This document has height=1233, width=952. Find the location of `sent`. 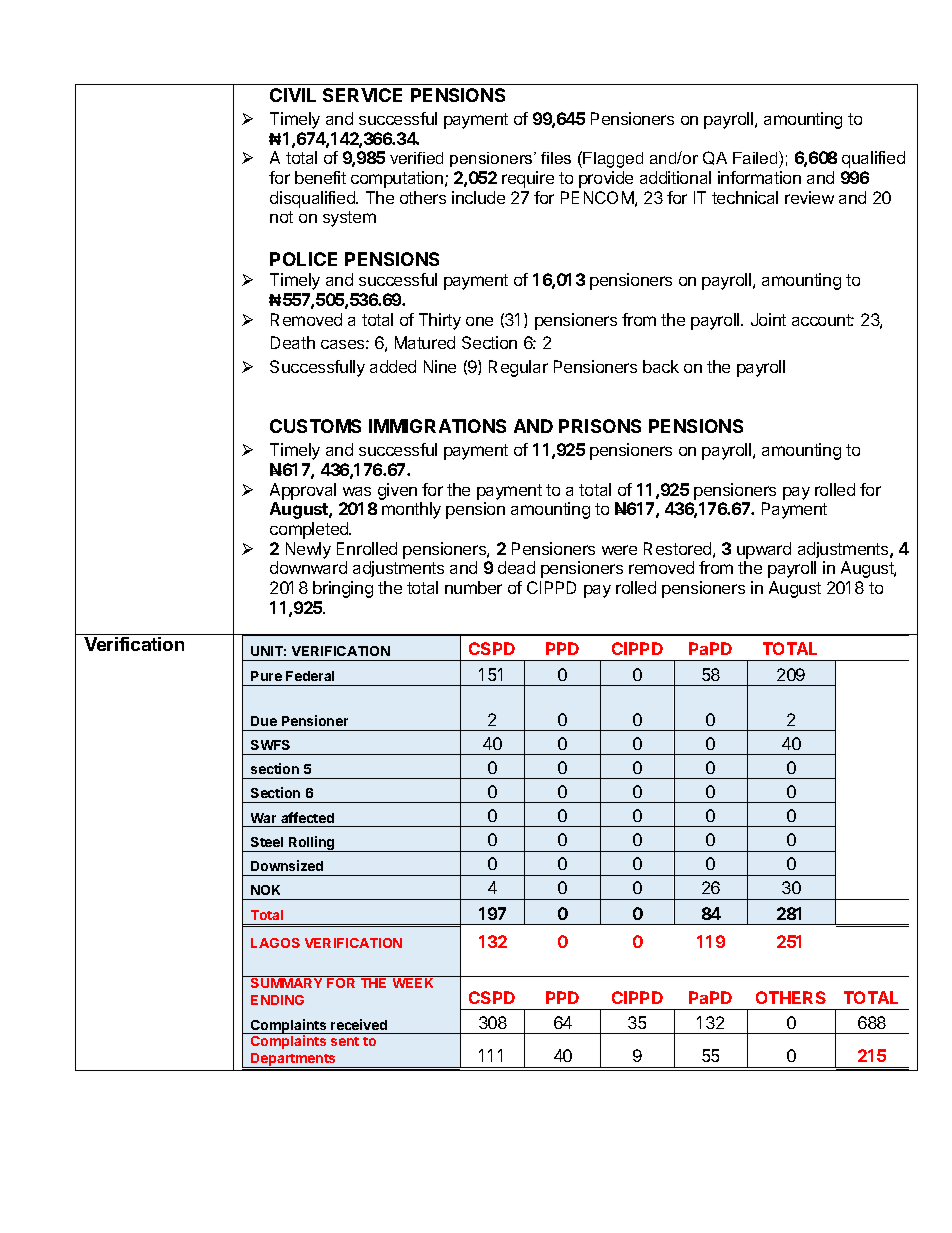

sent is located at coordinates (345, 1041).
